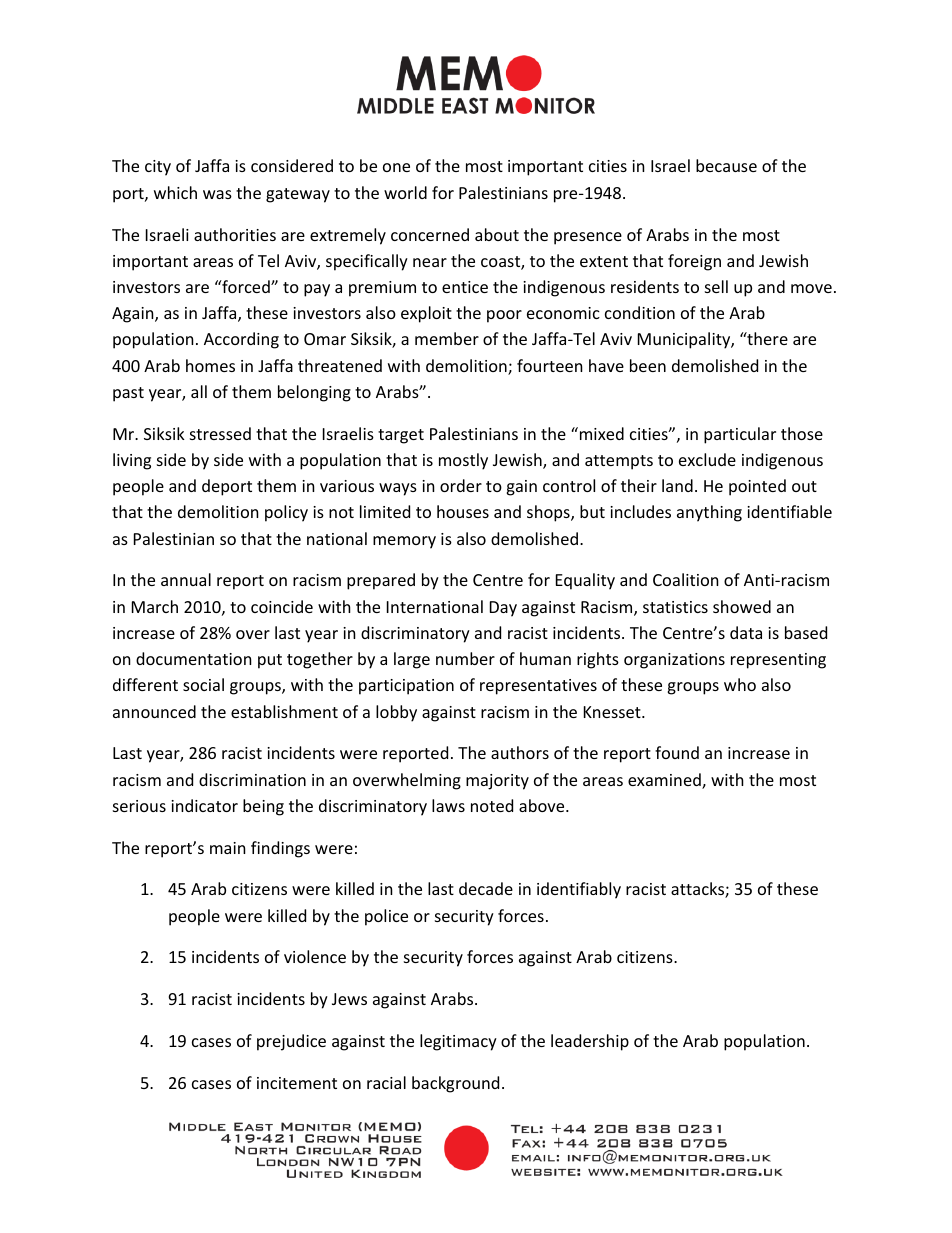 The height and width of the page is (1233, 952). What do you see at coordinates (186, 579) in the page?
I see `annual` at bounding box center [186, 579].
